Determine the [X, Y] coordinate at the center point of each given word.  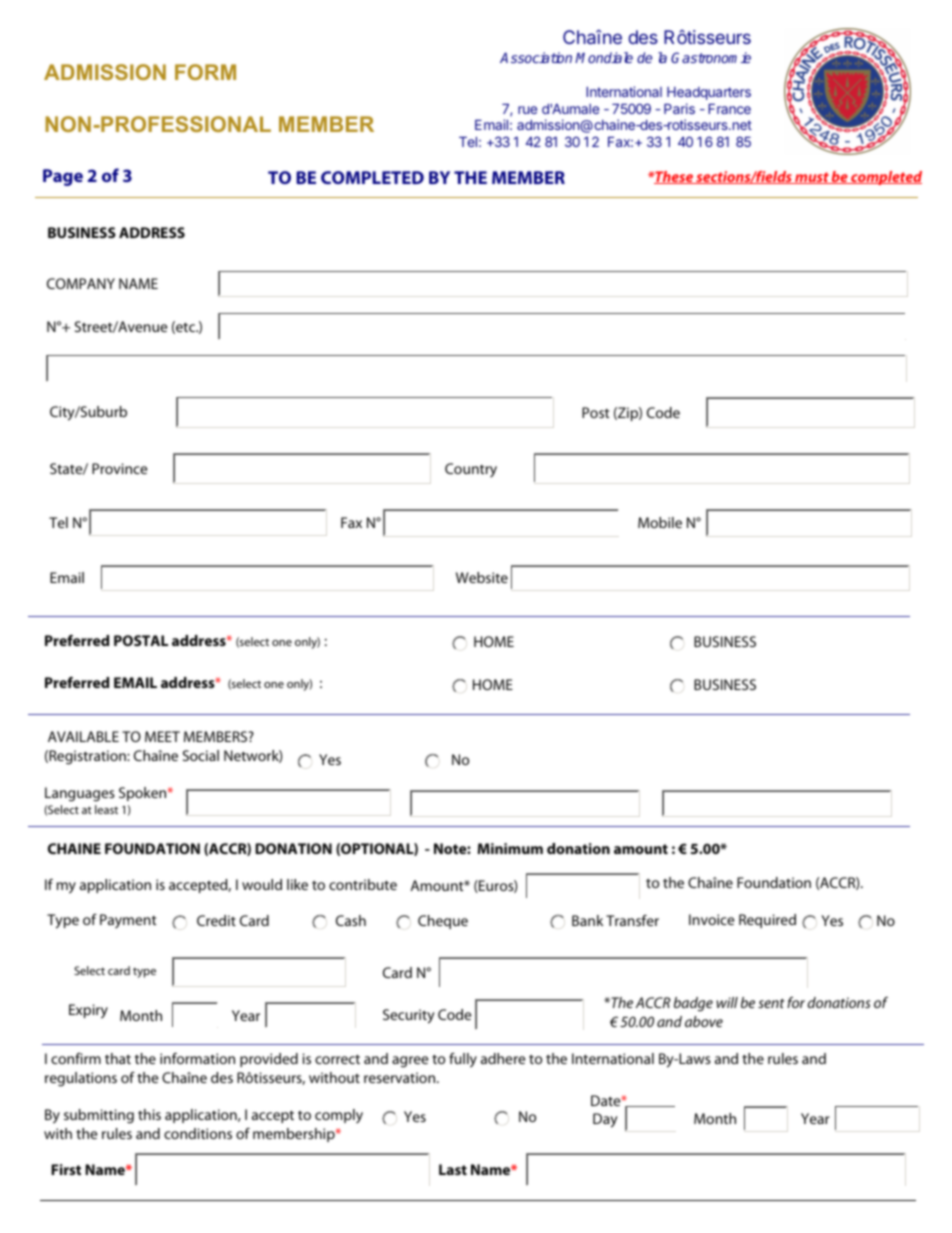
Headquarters [709, 93]
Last [453, 1169]
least [106, 809]
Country [471, 470]
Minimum [510, 848]
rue [527, 110]
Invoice [711, 919]
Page [63, 177]
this [149, 1114]
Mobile [660, 522]
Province [119, 468]
